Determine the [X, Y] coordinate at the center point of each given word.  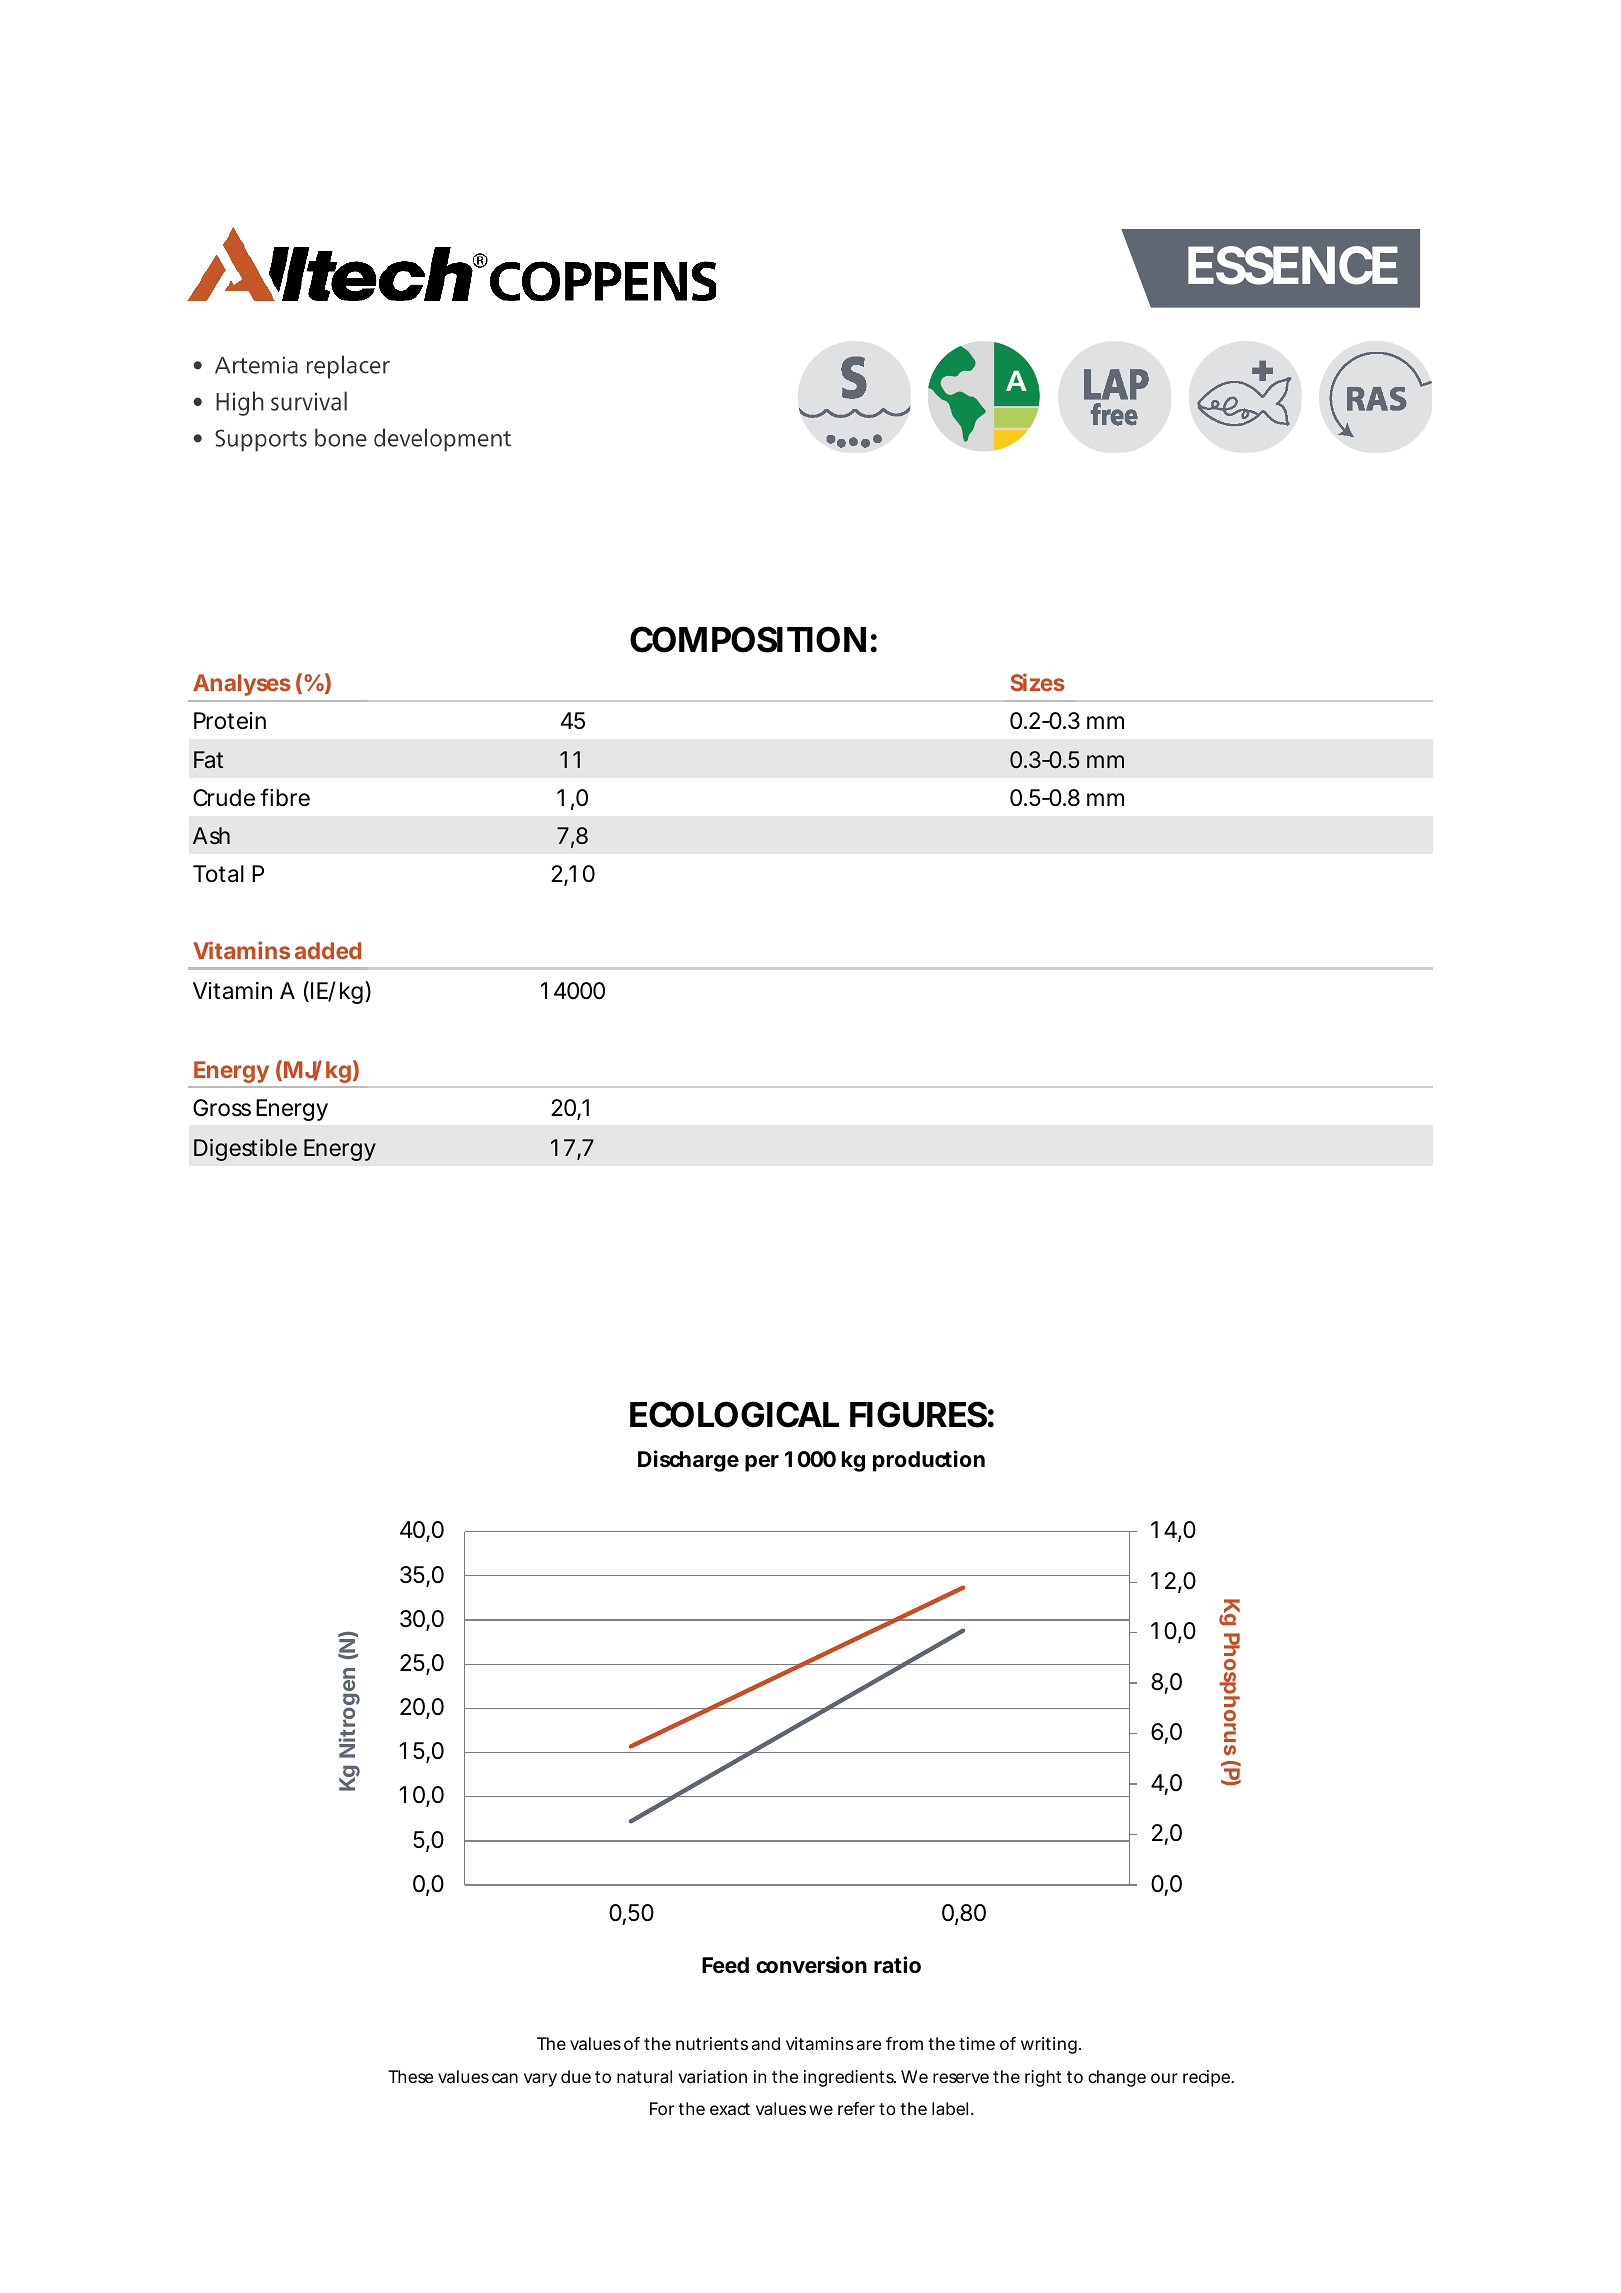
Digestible [245, 1150]
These [411, 2076]
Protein [230, 721]
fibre [285, 797]
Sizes [1037, 682]
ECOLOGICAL [734, 1414]
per [762, 1463]
